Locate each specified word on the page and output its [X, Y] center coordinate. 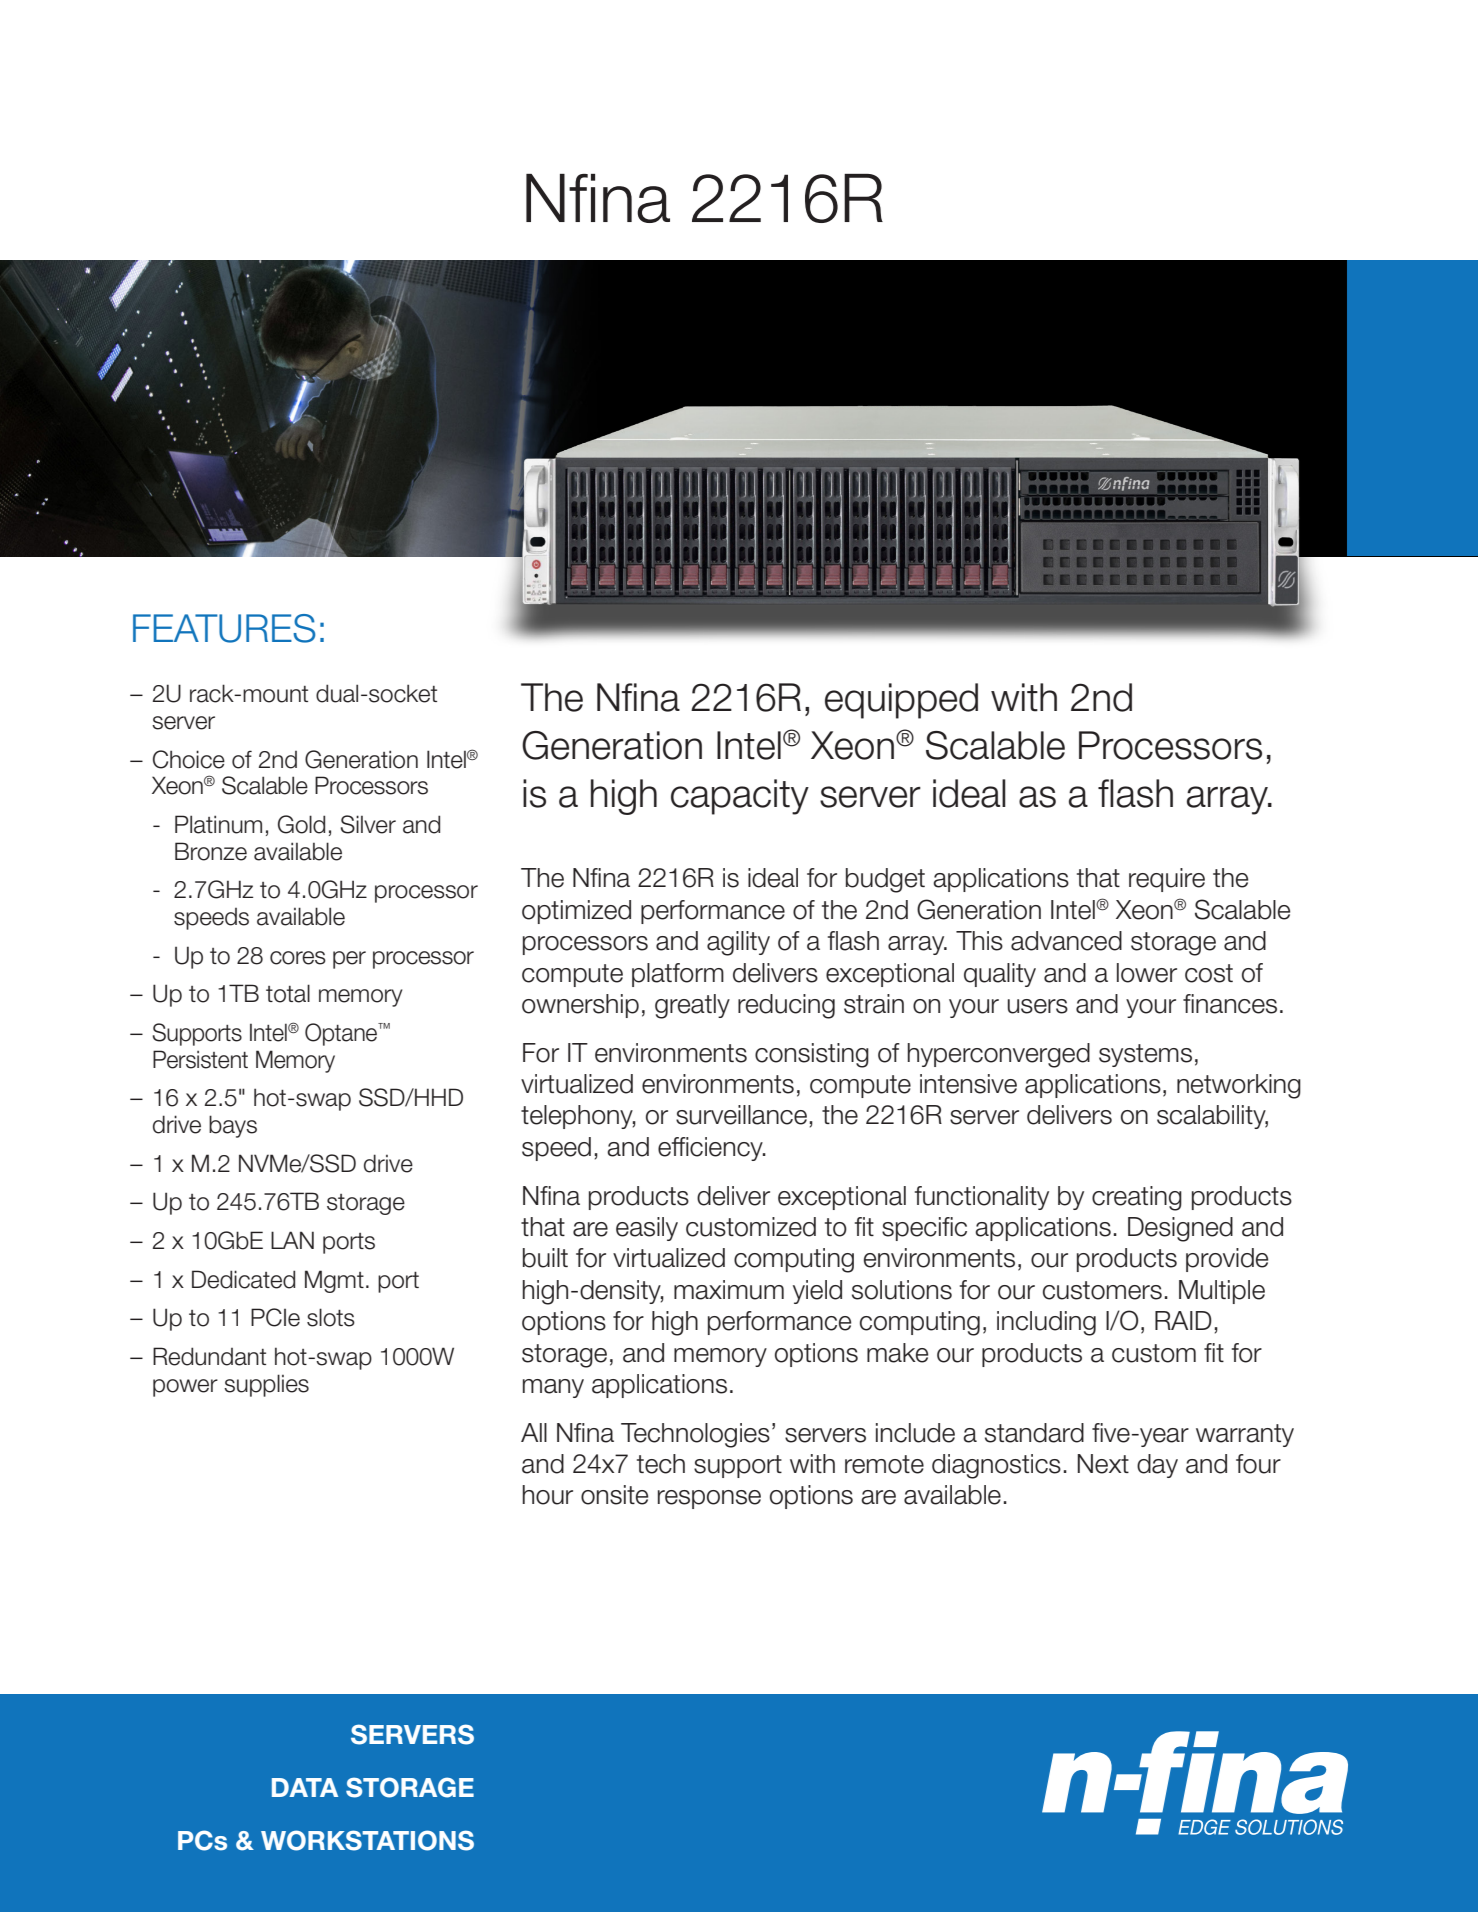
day [1157, 1466]
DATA [305, 1787]
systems [1145, 1055]
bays [233, 1126]
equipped [901, 701]
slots [331, 1317]
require [1167, 880]
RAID [1183, 1320]
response [709, 1499]
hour [547, 1495]
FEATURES [224, 628]
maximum [729, 1290]
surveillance [741, 1115]
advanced [1066, 941]
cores [298, 958]
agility [738, 943]
